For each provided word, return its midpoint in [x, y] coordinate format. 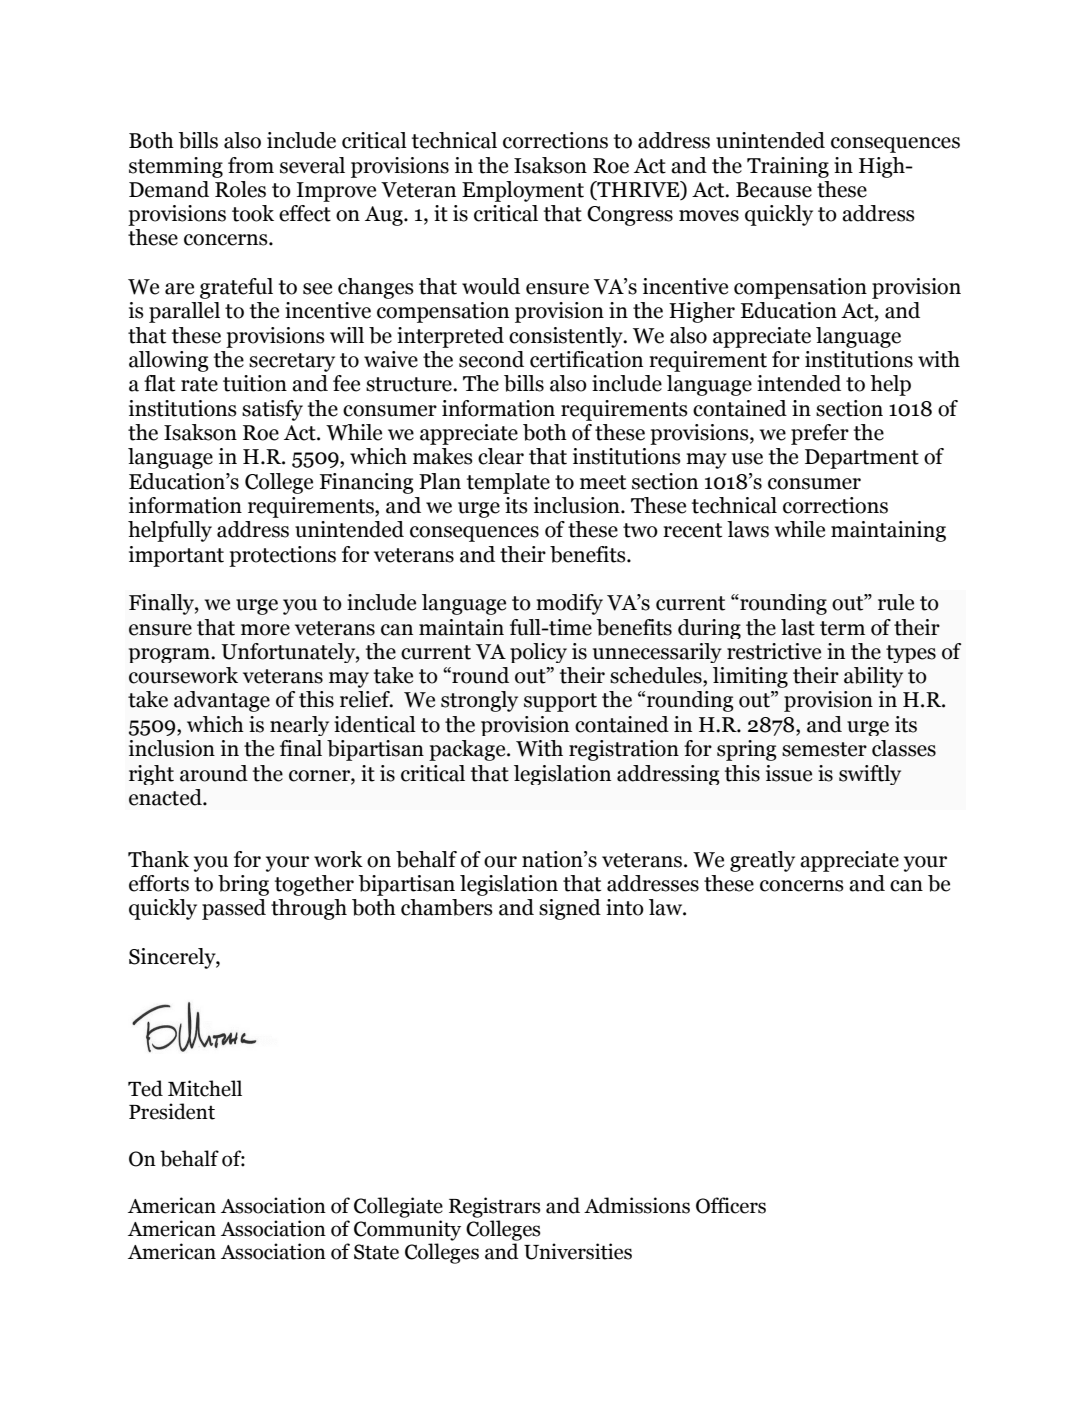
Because [774, 190]
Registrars [495, 1207]
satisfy [272, 410]
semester [824, 749]
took [253, 213]
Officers [731, 1205]
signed [570, 909]
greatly [762, 861]
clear [501, 456]
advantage [222, 701]
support [560, 702]
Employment [523, 191]
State [376, 1252]
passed [234, 909]
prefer [820, 434]
